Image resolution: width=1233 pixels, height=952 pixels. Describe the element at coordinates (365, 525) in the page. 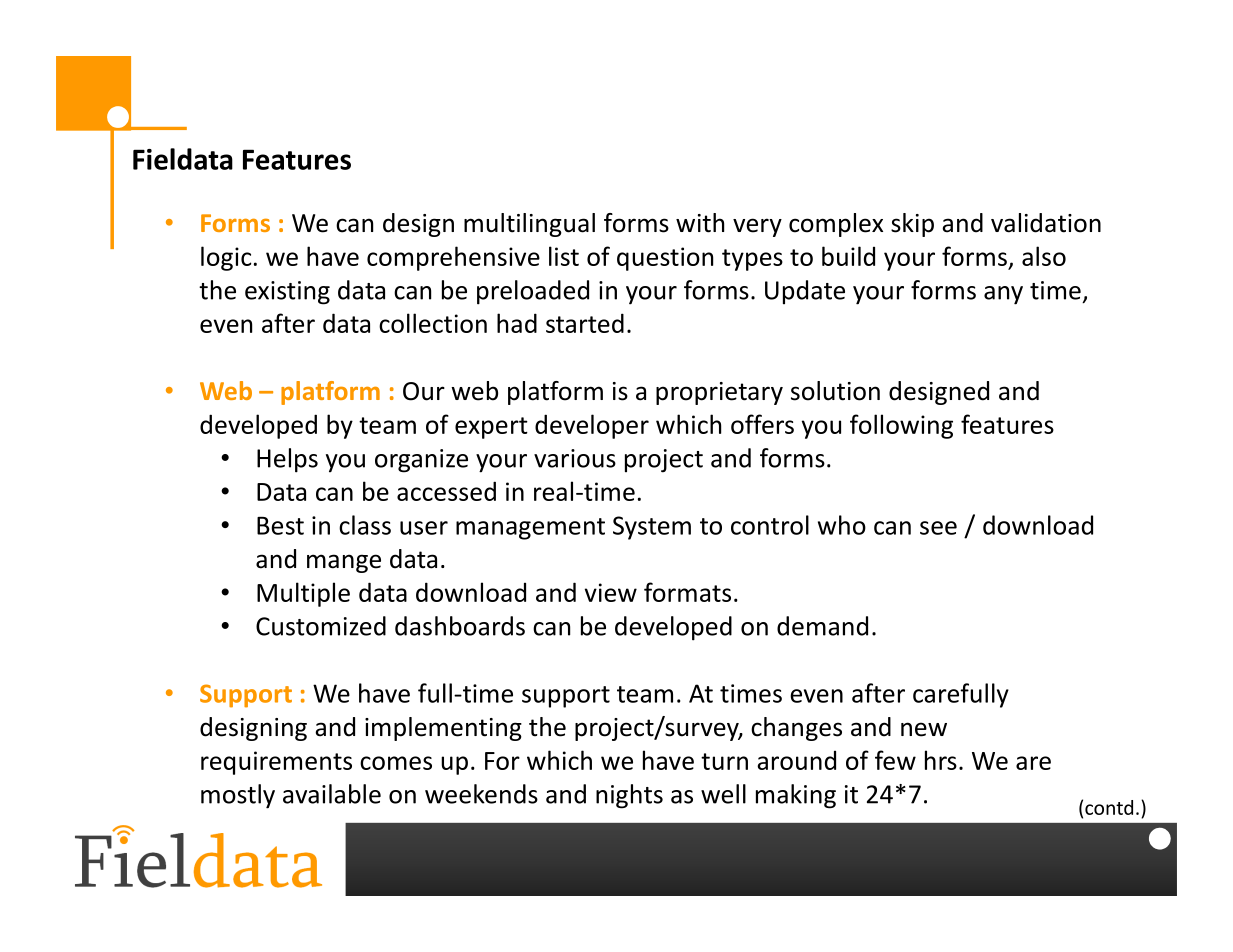

I see `class` at that location.
